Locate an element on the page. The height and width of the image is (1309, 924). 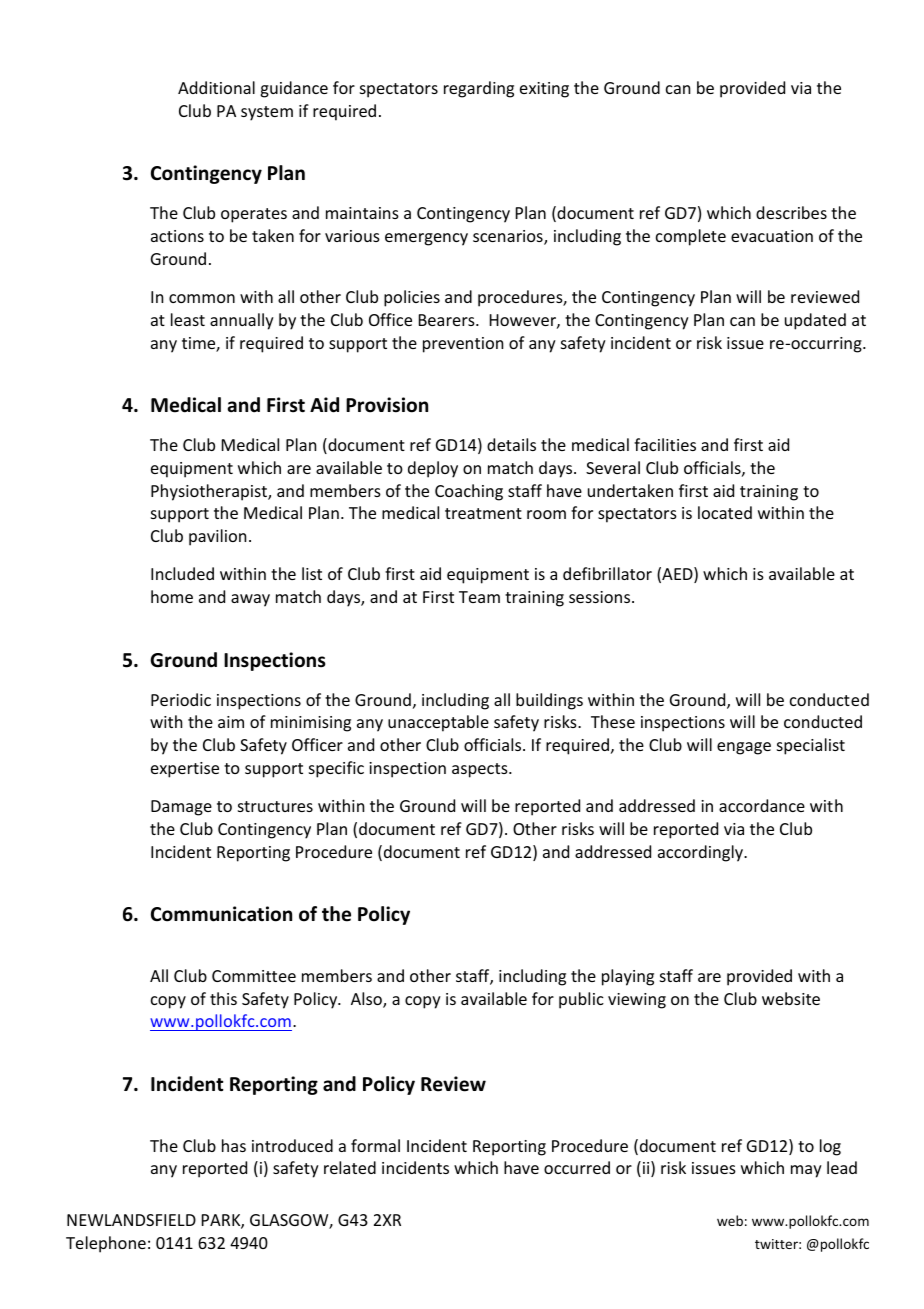
Periodic is located at coordinates (181, 699).
